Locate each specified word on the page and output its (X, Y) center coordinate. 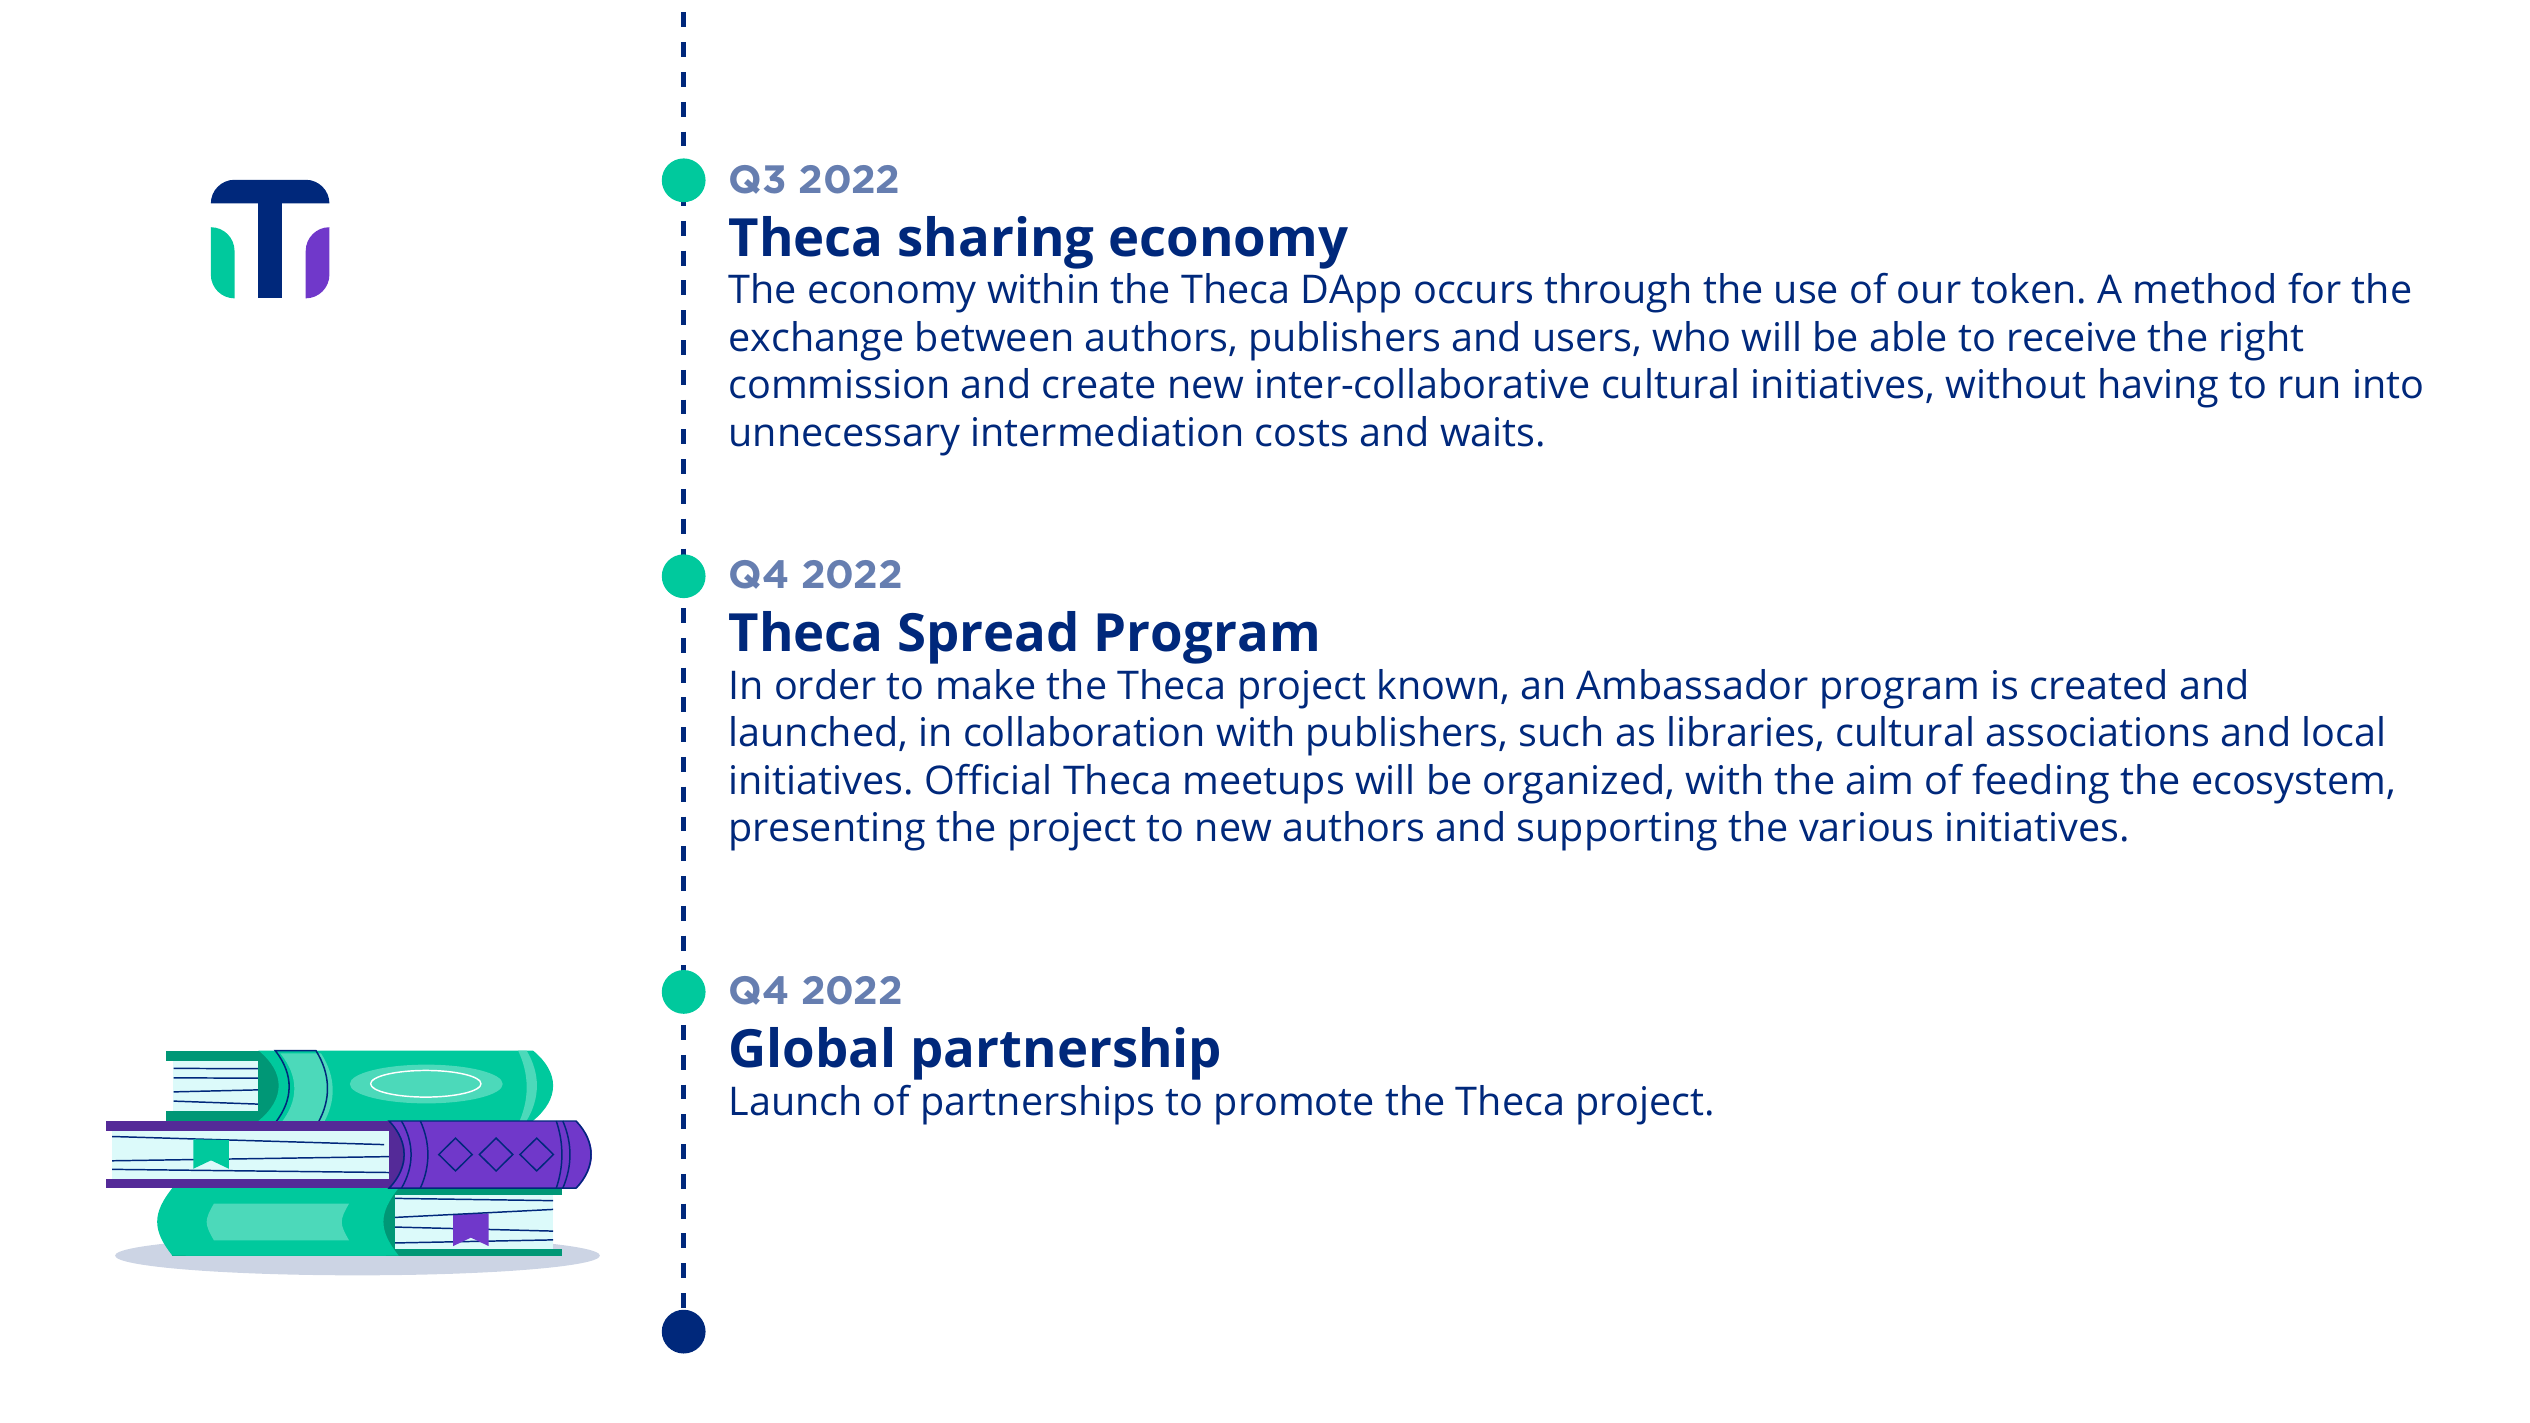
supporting (1617, 831)
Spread (987, 637)
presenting (828, 831)
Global (811, 1047)
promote (1294, 1107)
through (1616, 293)
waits (1486, 432)
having (2159, 388)
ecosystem (2288, 786)
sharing (996, 242)
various (1865, 827)
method (2204, 288)
